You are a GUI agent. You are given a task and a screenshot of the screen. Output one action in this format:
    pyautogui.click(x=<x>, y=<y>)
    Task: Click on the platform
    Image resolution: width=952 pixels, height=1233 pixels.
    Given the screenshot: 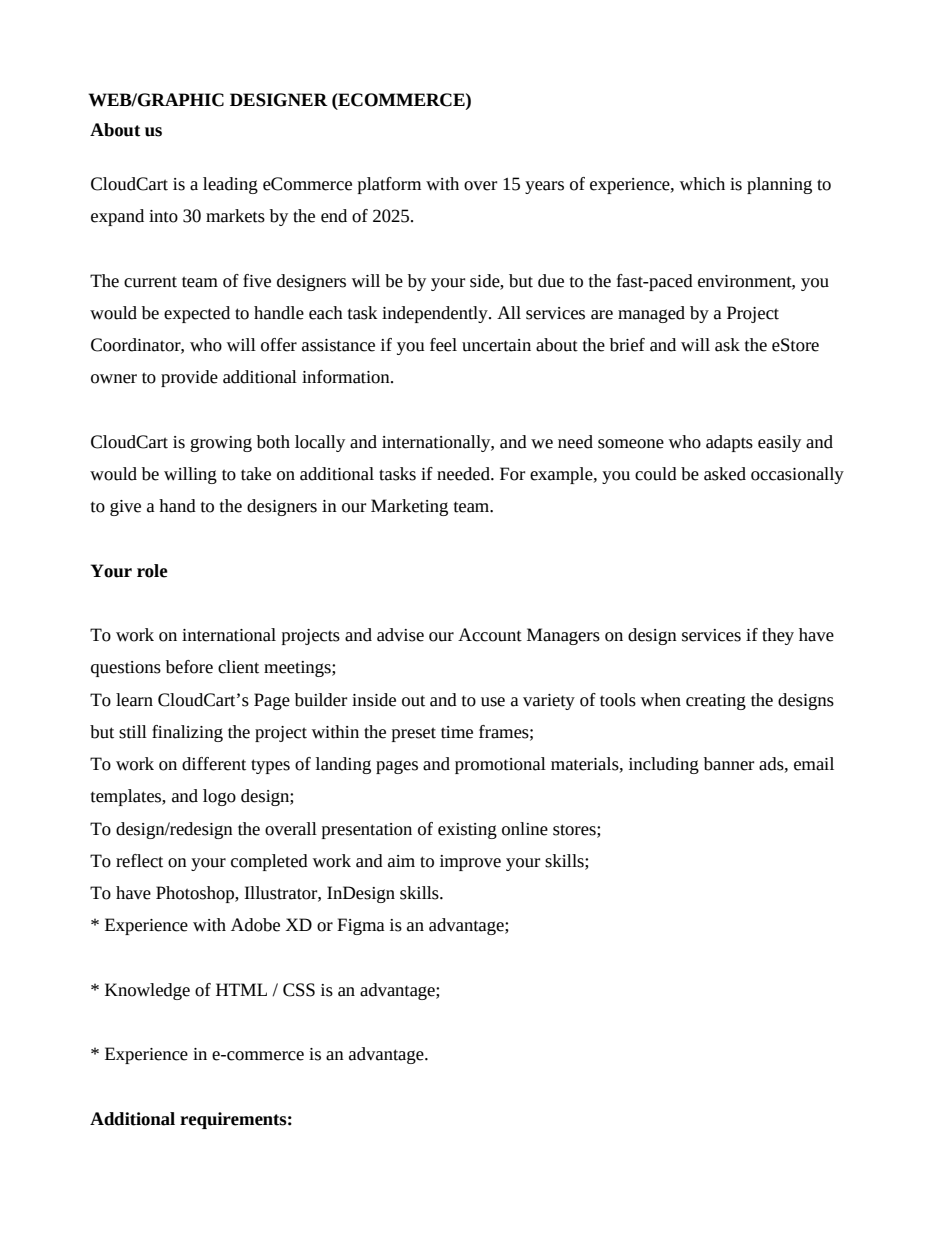 What is the action you would take?
    pyautogui.click(x=389, y=185)
